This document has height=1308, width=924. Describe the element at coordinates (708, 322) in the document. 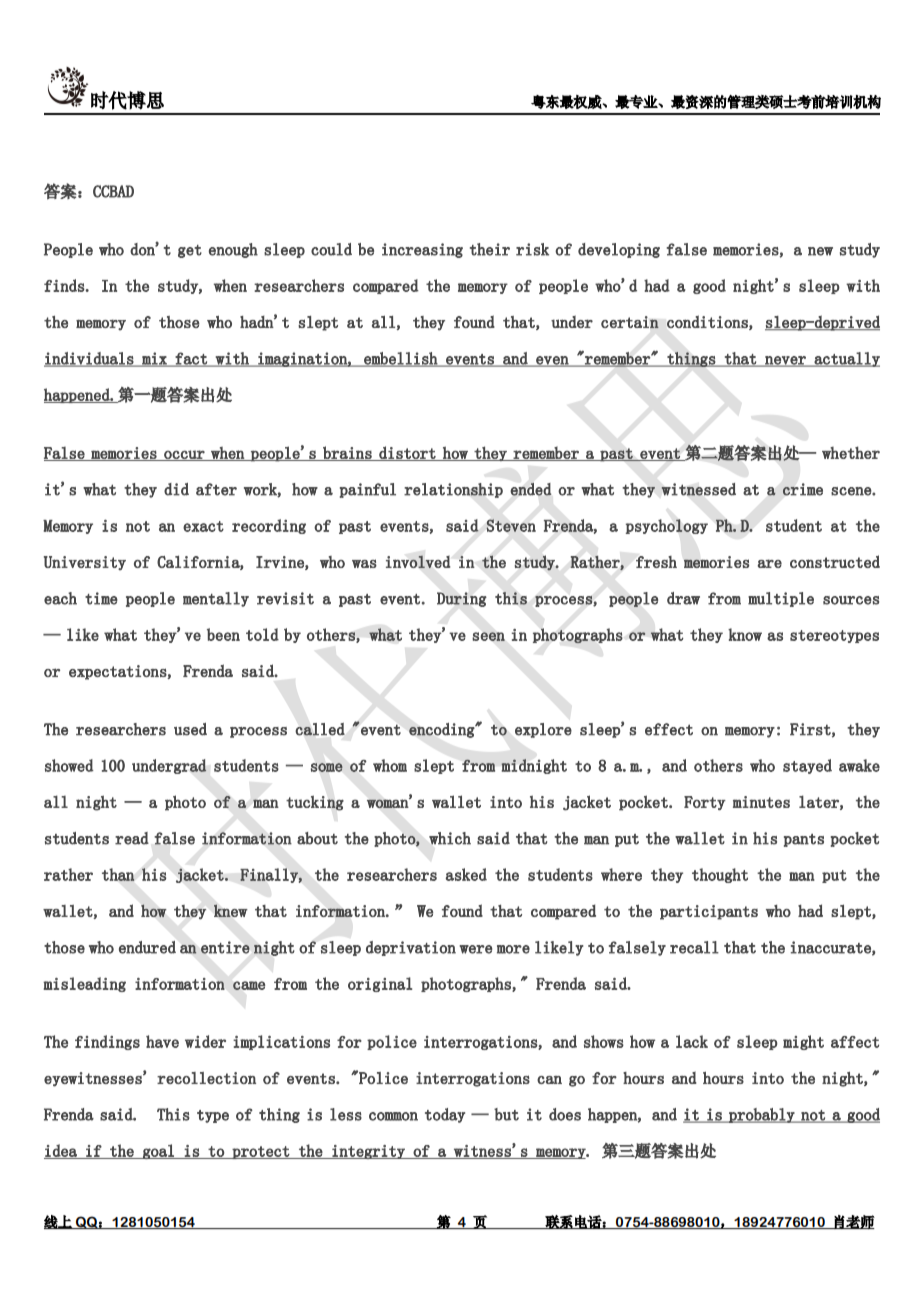

I see `conditions` at that location.
